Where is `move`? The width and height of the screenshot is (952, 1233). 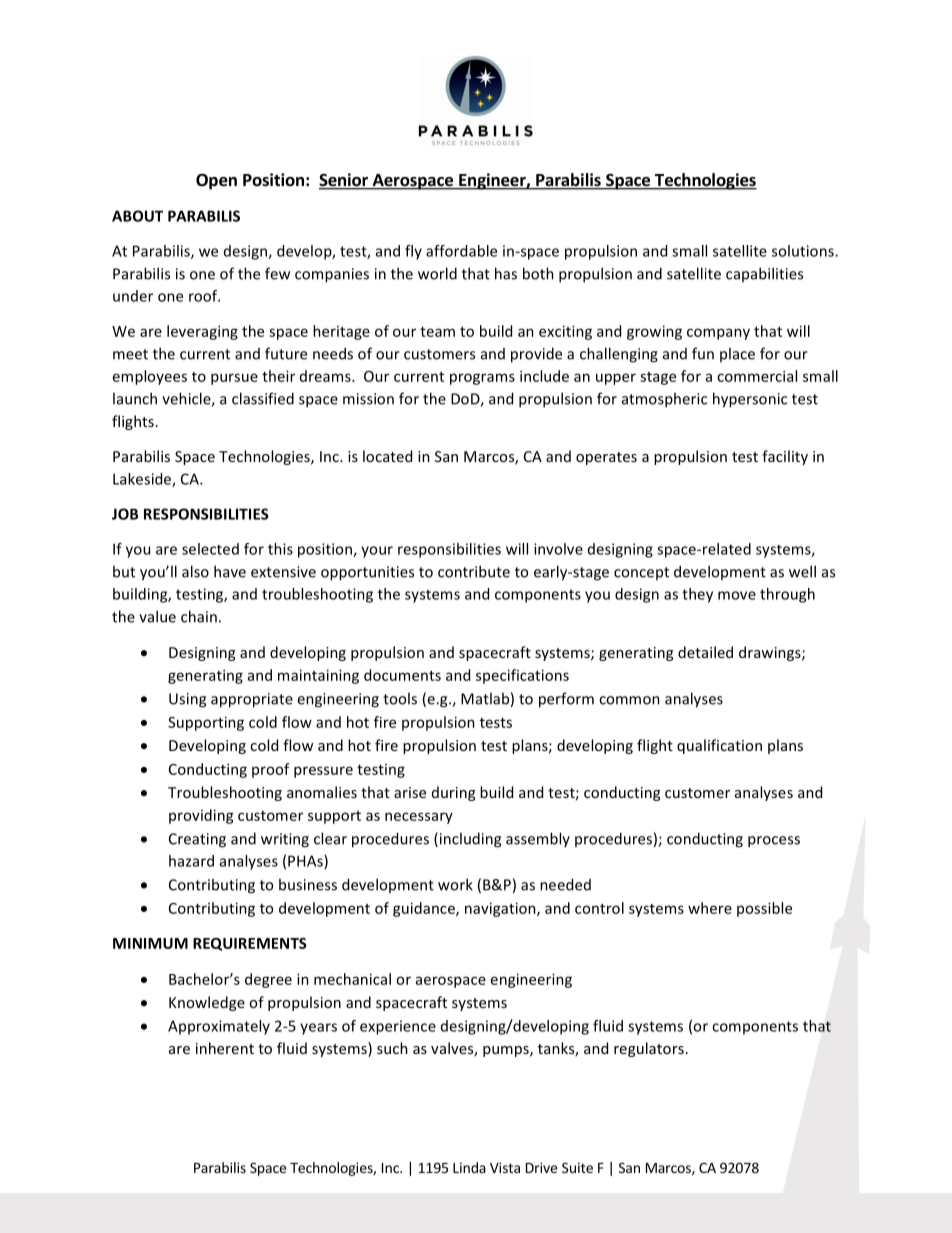
move is located at coordinates (737, 595).
